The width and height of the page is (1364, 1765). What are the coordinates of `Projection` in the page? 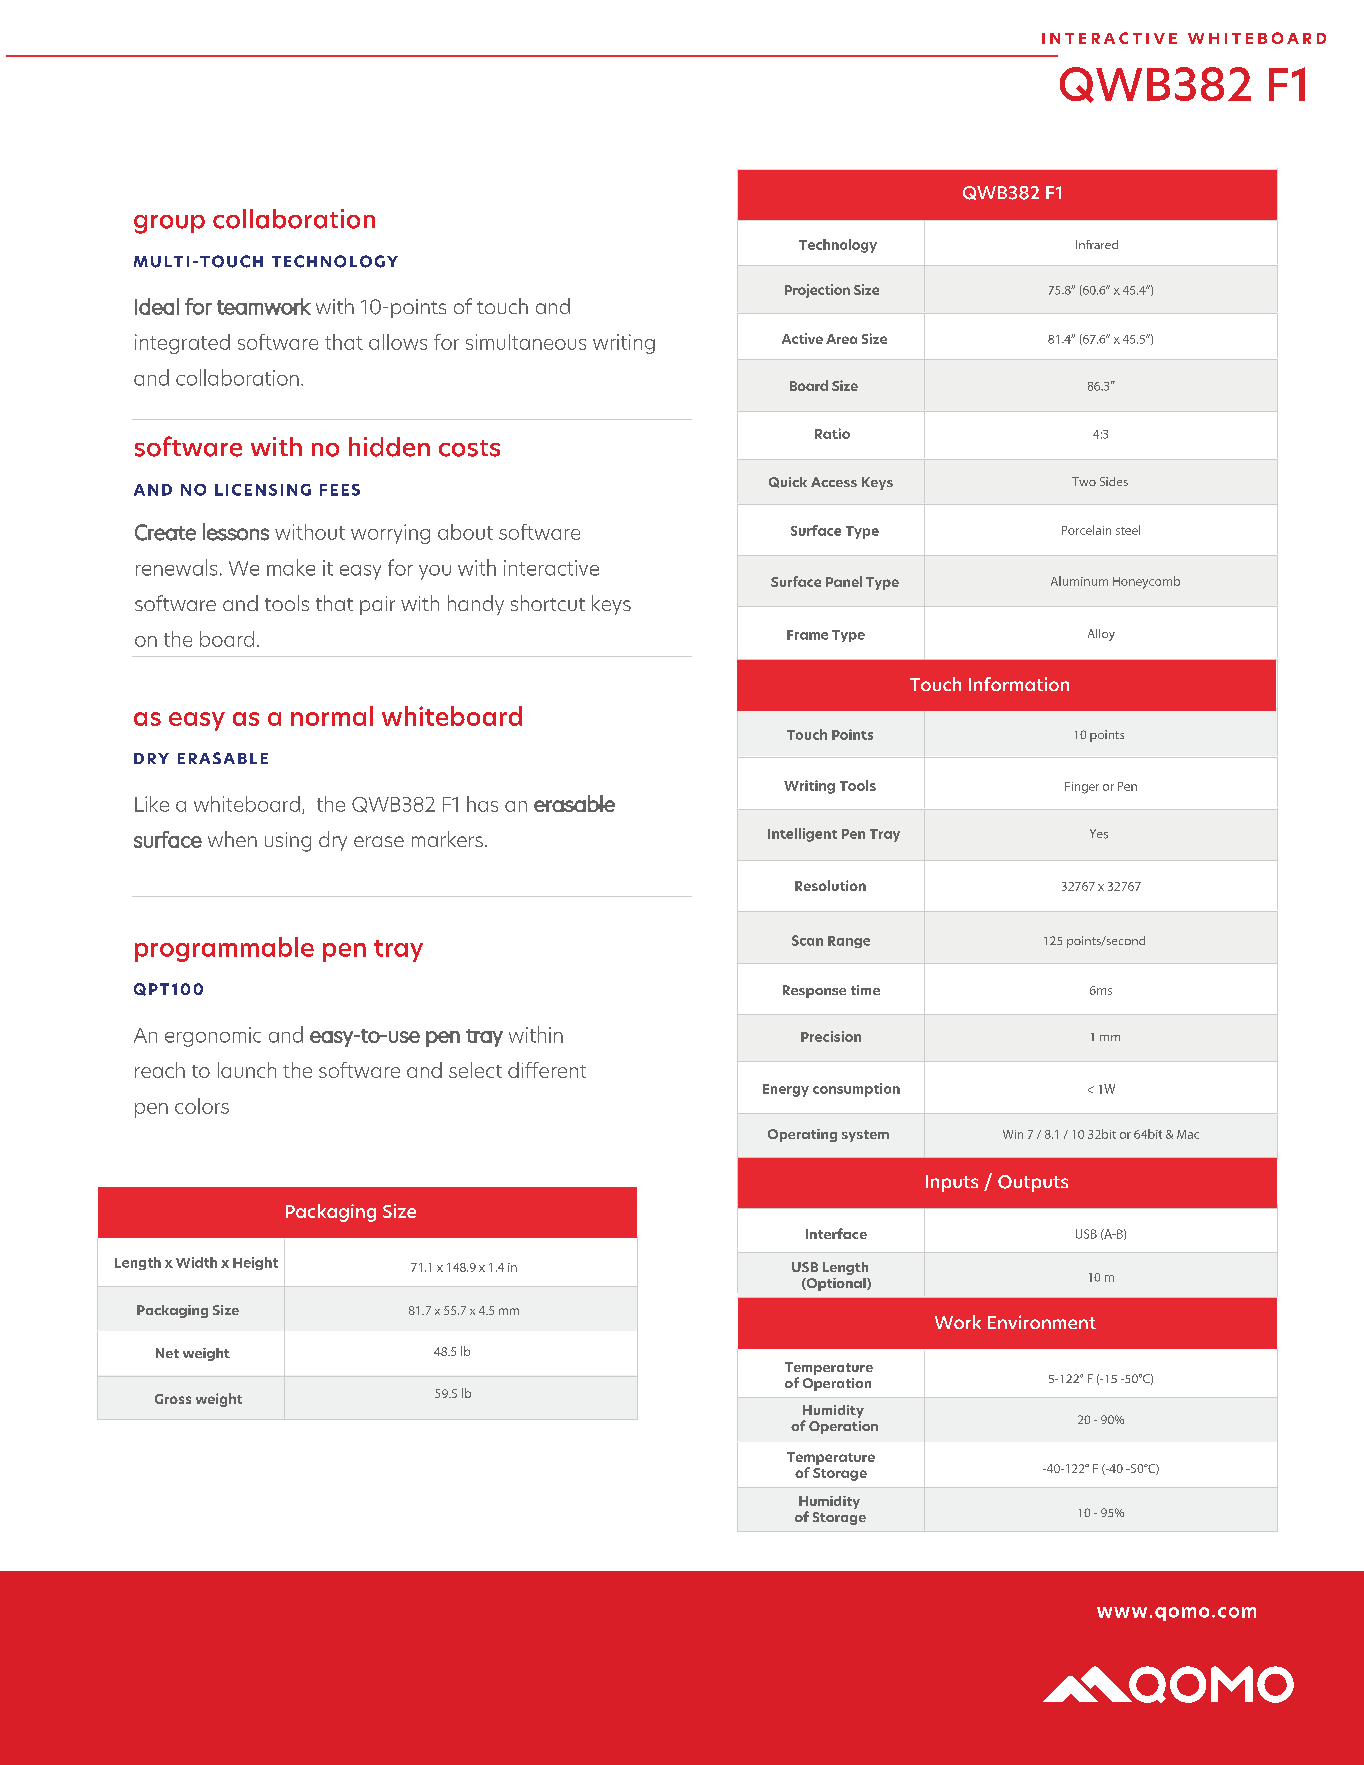 It's located at (817, 291).
